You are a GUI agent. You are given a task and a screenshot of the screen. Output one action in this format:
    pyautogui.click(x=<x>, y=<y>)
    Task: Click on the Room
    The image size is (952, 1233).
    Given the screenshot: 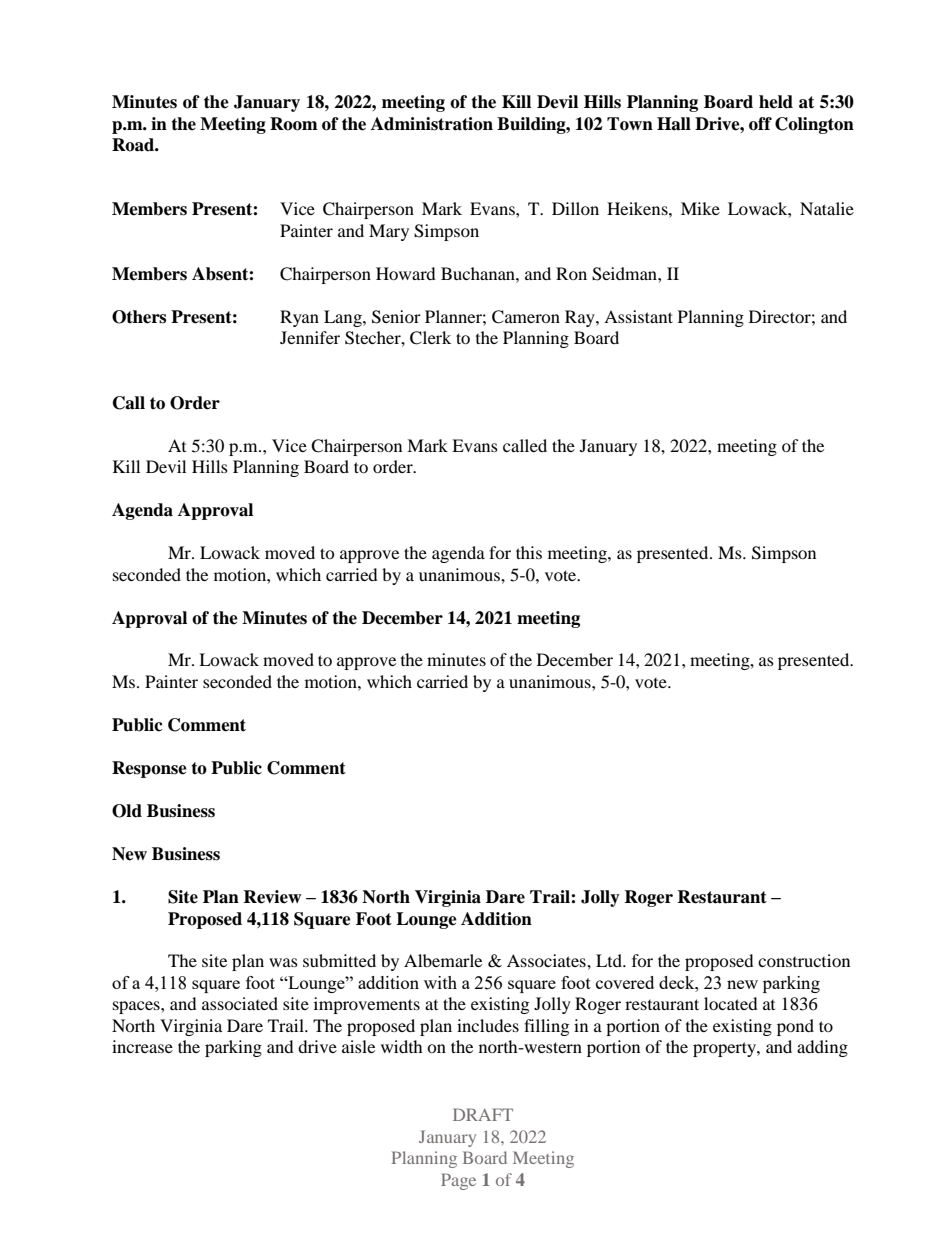 What is the action you would take?
    pyautogui.click(x=294, y=124)
